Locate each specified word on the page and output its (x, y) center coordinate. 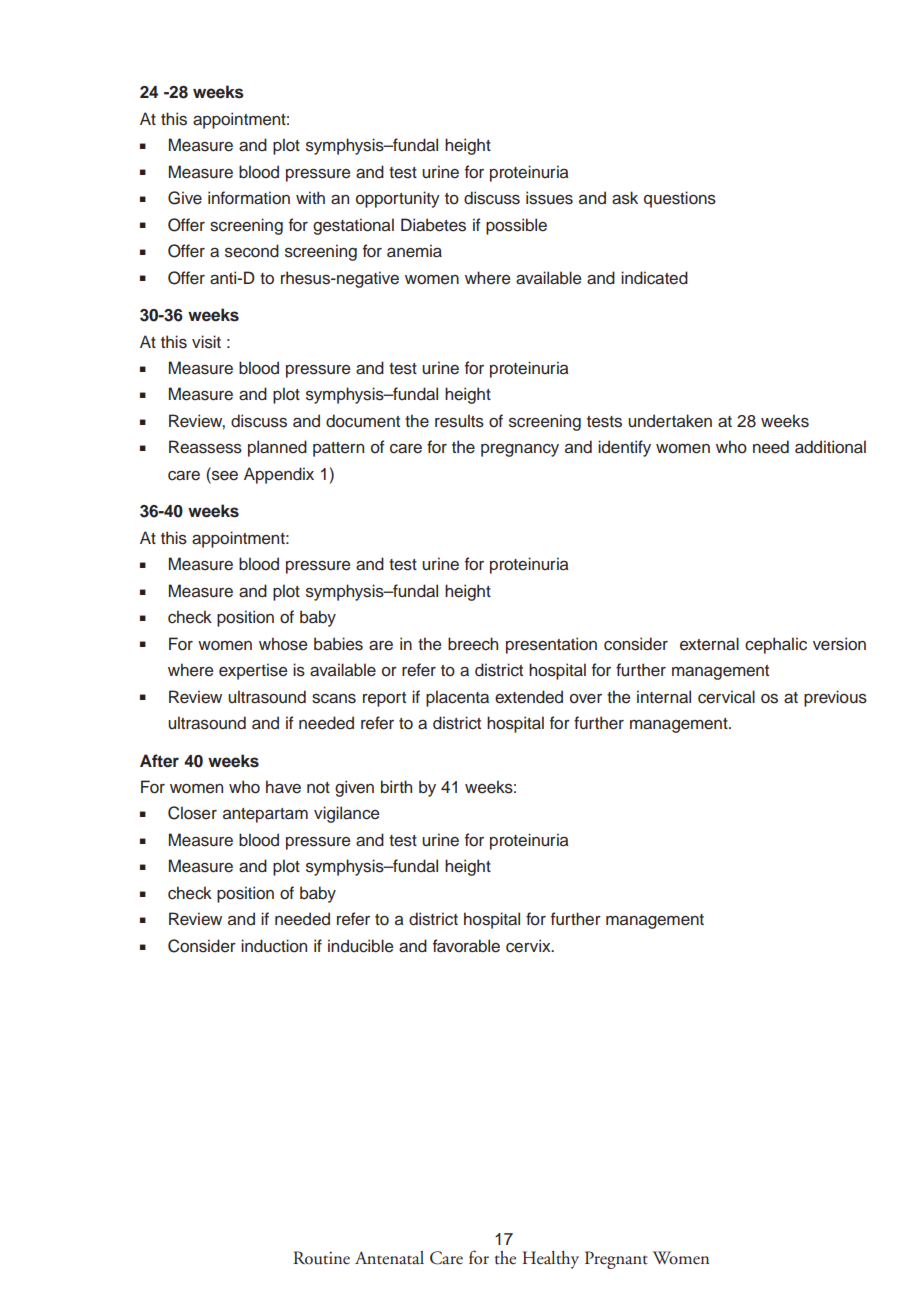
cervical (726, 697)
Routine (321, 1258)
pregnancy (520, 450)
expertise (253, 671)
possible (516, 226)
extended (529, 697)
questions (680, 199)
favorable (466, 946)
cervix (529, 946)
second (252, 251)
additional (830, 447)
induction (274, 946)
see (224, 474)
